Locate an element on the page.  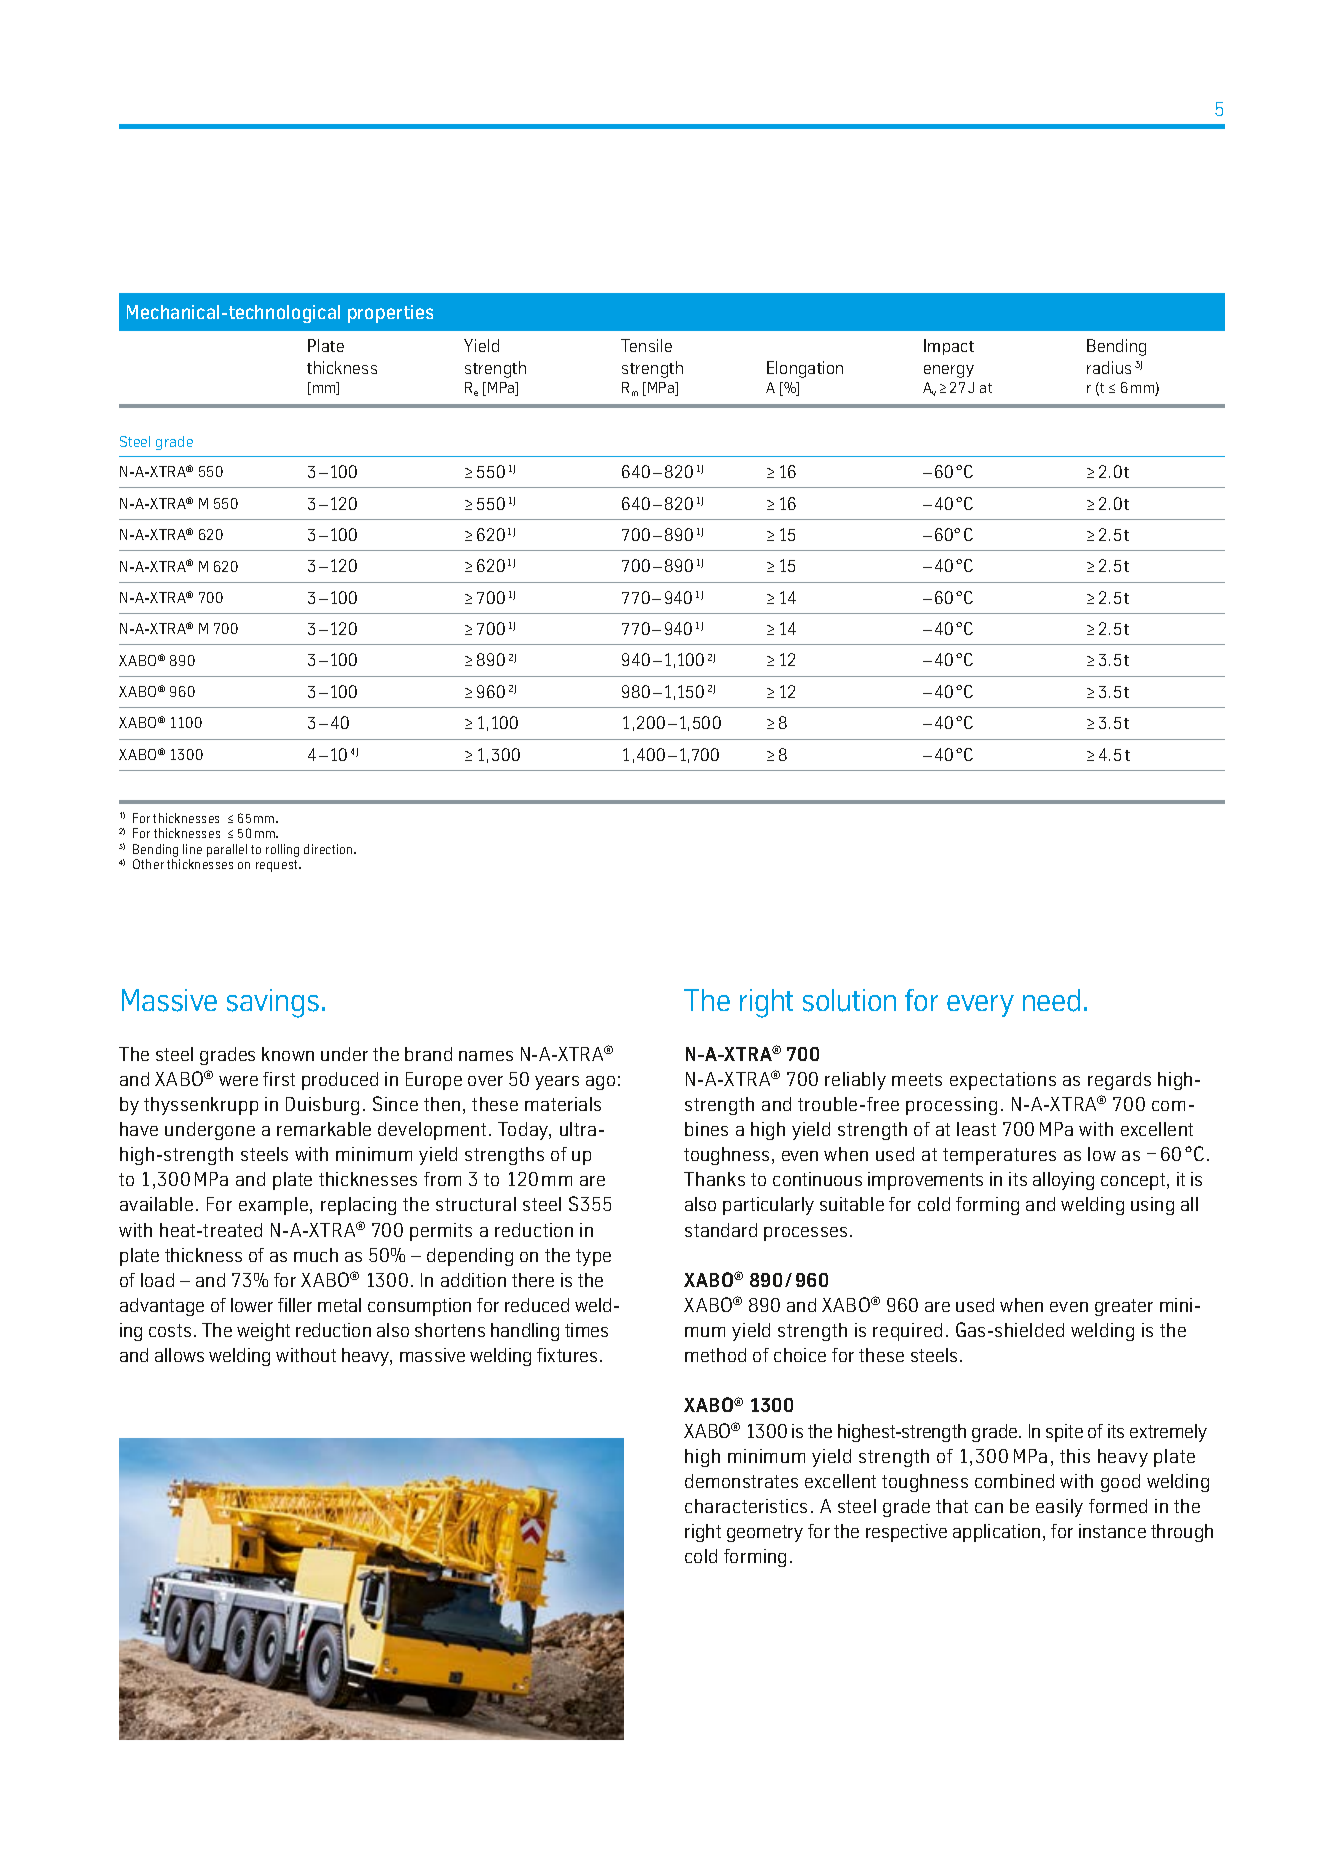
solution is located at coordinates (849, 1000).
